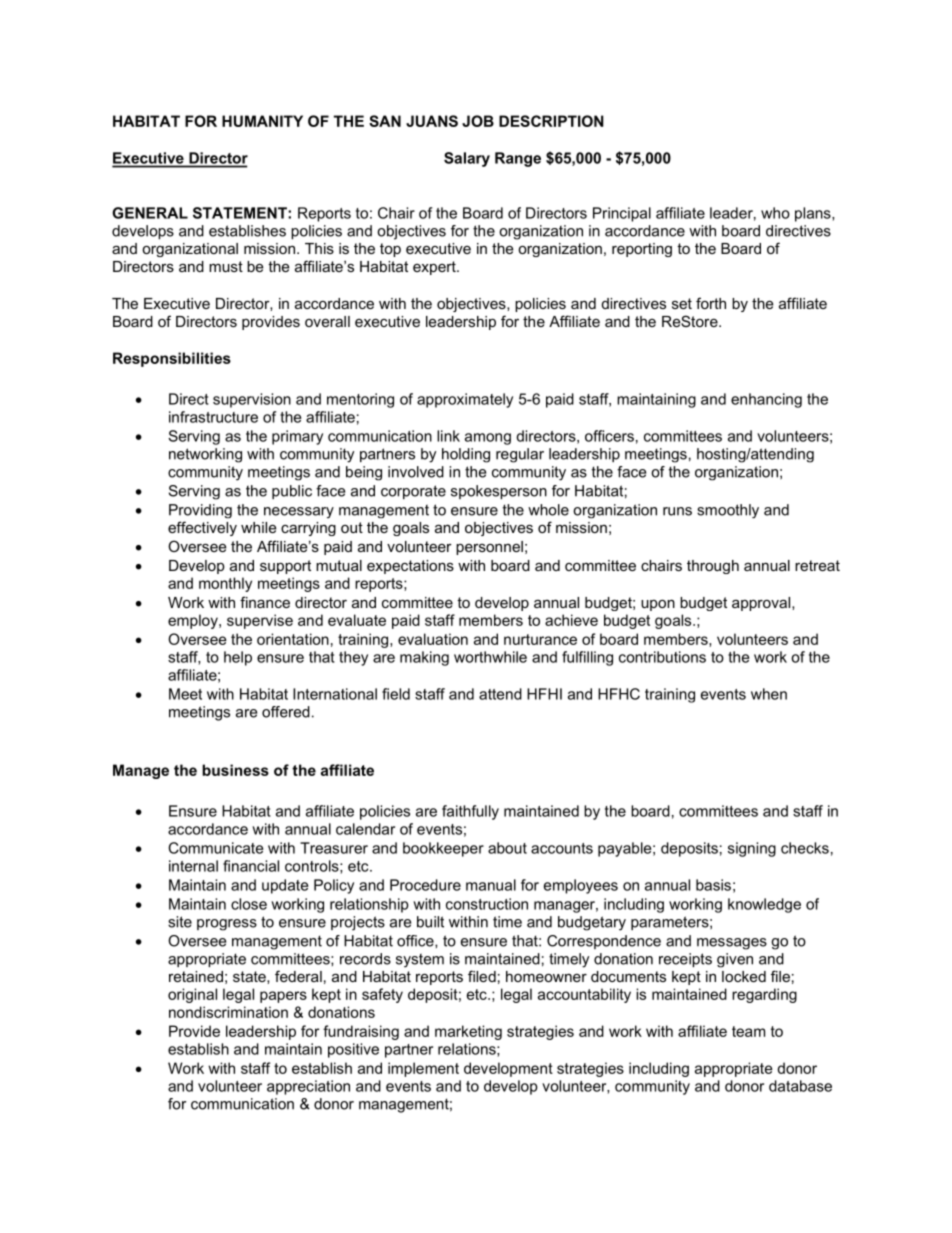 The width and height of the document is (952, 1233). Describe the element at coordinates (251, 866) in the document. I see `financial` at that location.
